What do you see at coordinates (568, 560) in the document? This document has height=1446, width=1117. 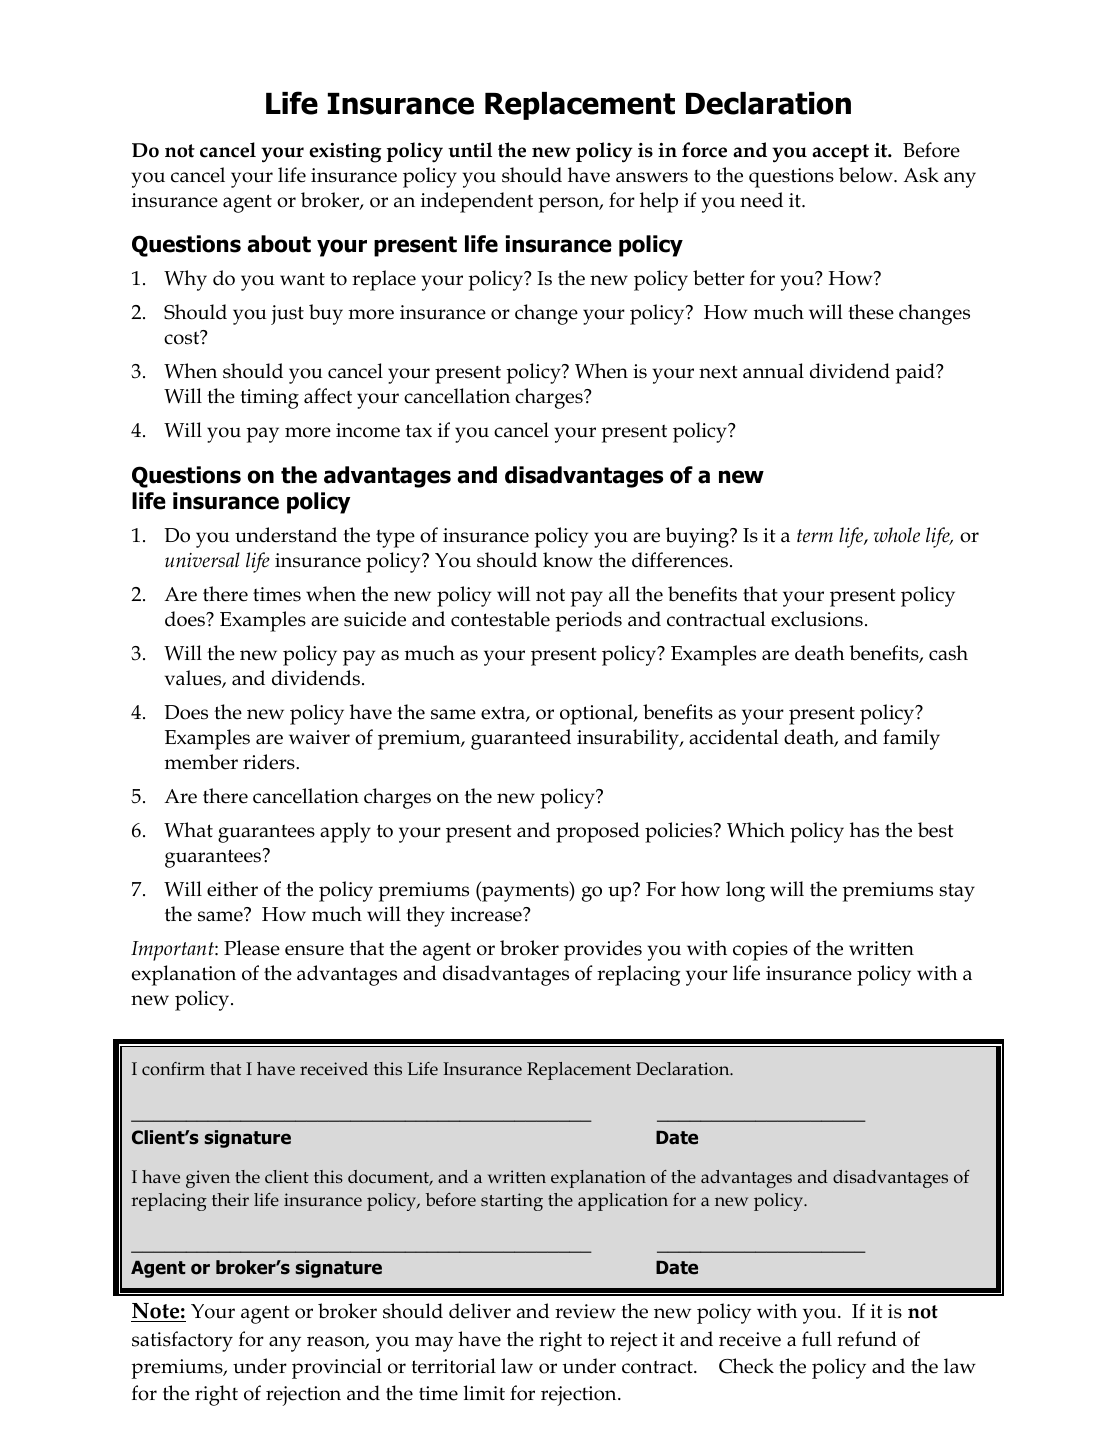 I see `know` at bounding box center [568, 560].
